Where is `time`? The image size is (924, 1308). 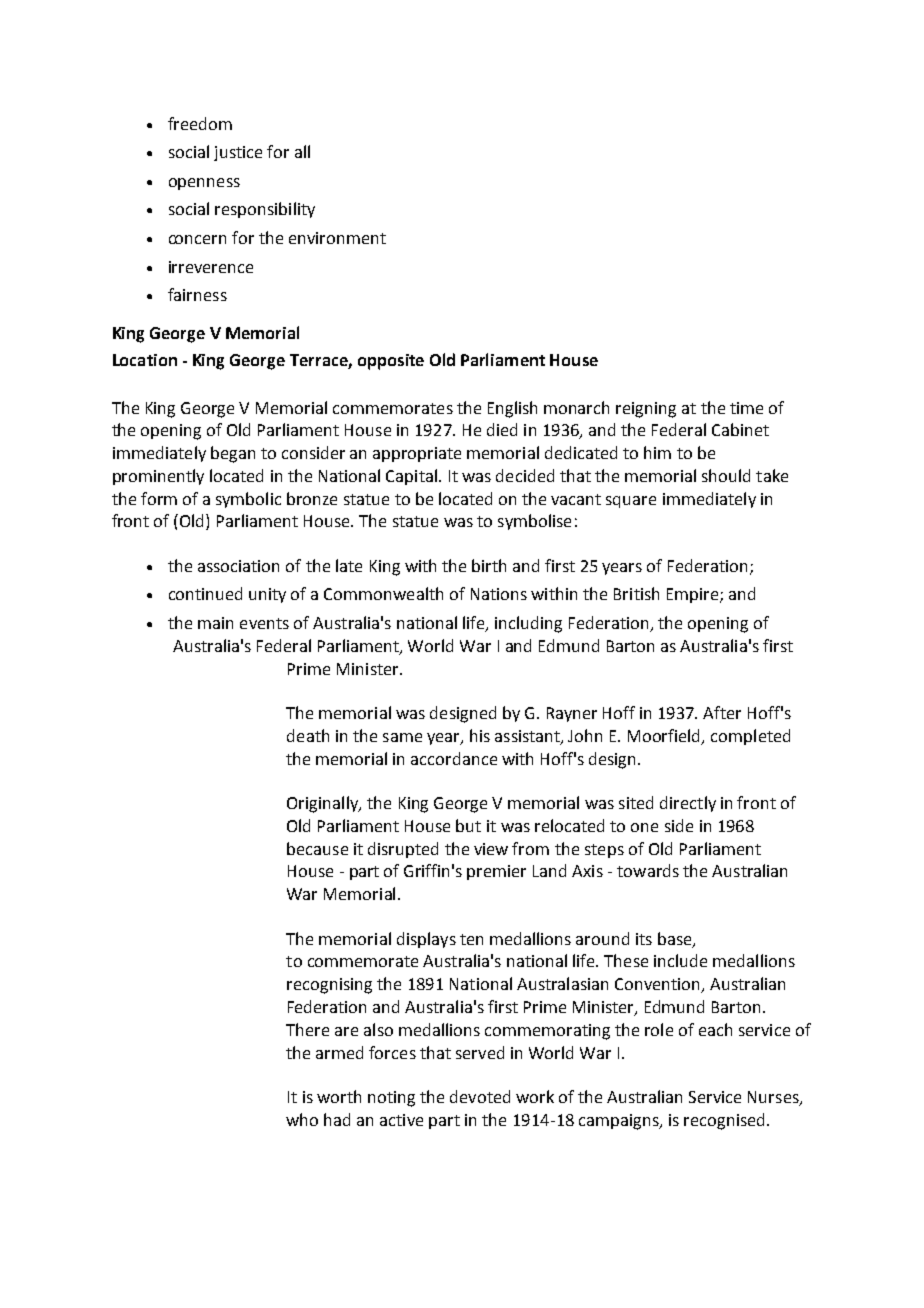
time is located at coordinates (746, 408).
